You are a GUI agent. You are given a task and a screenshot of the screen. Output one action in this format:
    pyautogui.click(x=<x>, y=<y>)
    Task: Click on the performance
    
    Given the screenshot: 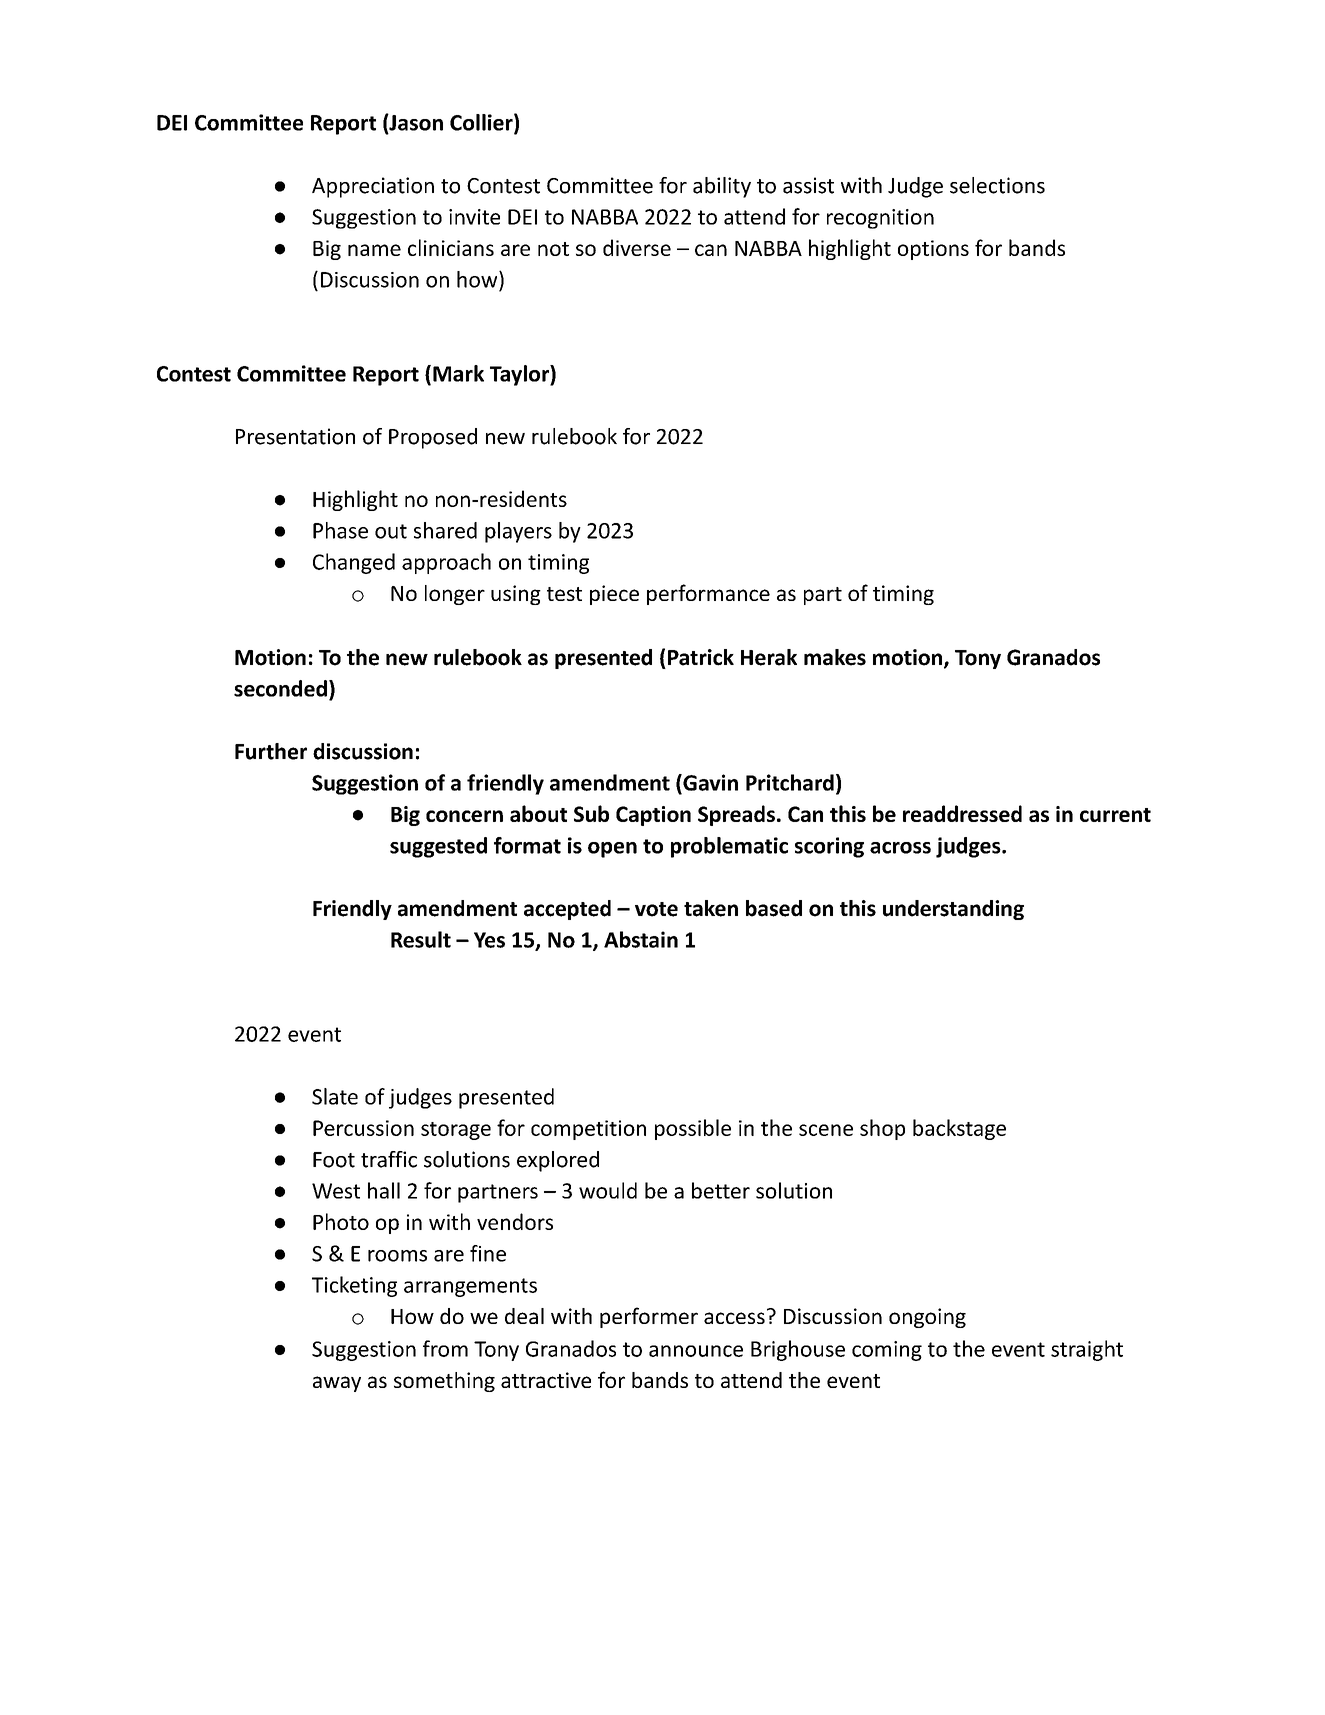 What is the action you would take?
    pyautogui.click(x=708, y=594)
